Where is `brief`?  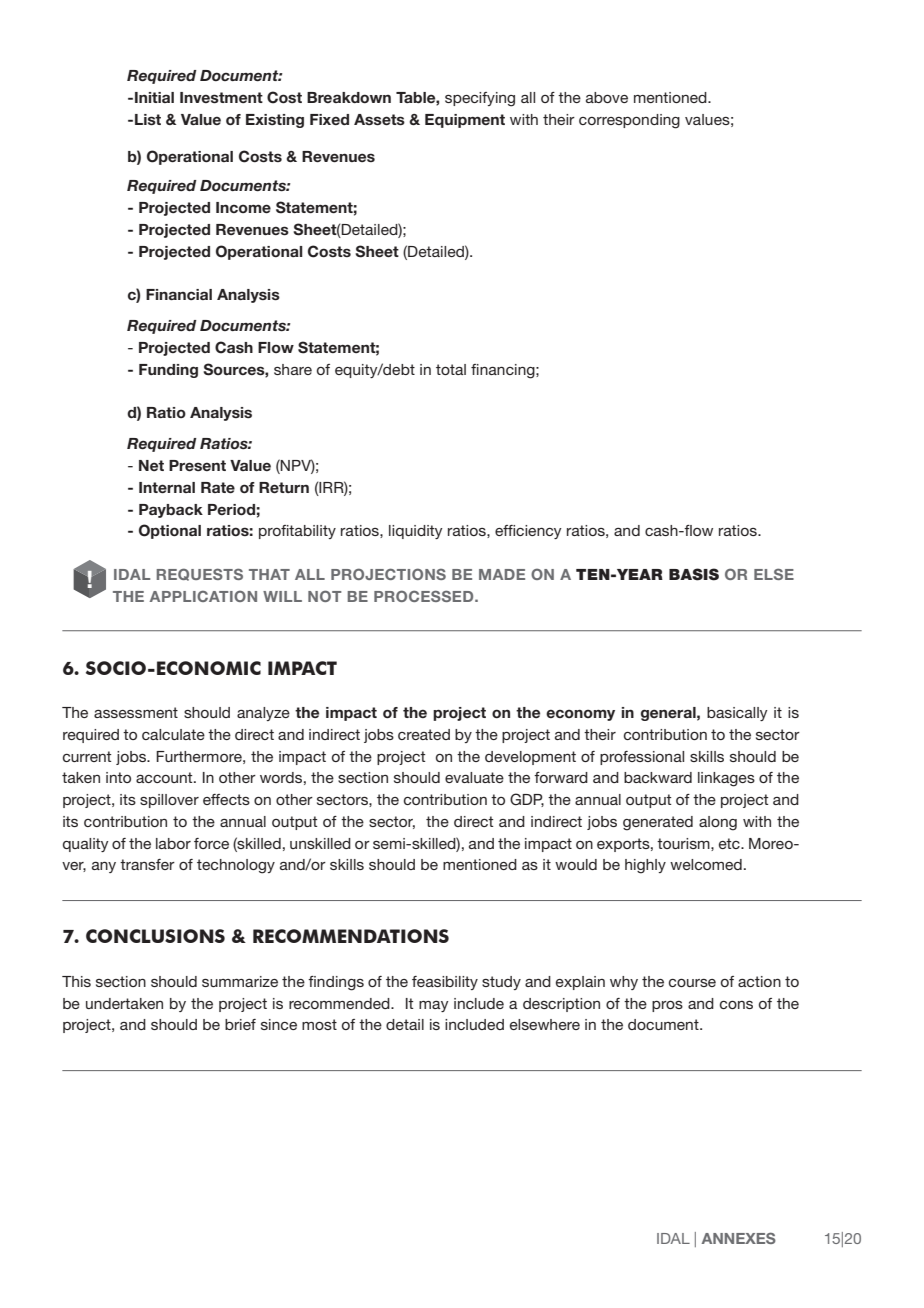
brief is located at coordinates (240, 1024).
